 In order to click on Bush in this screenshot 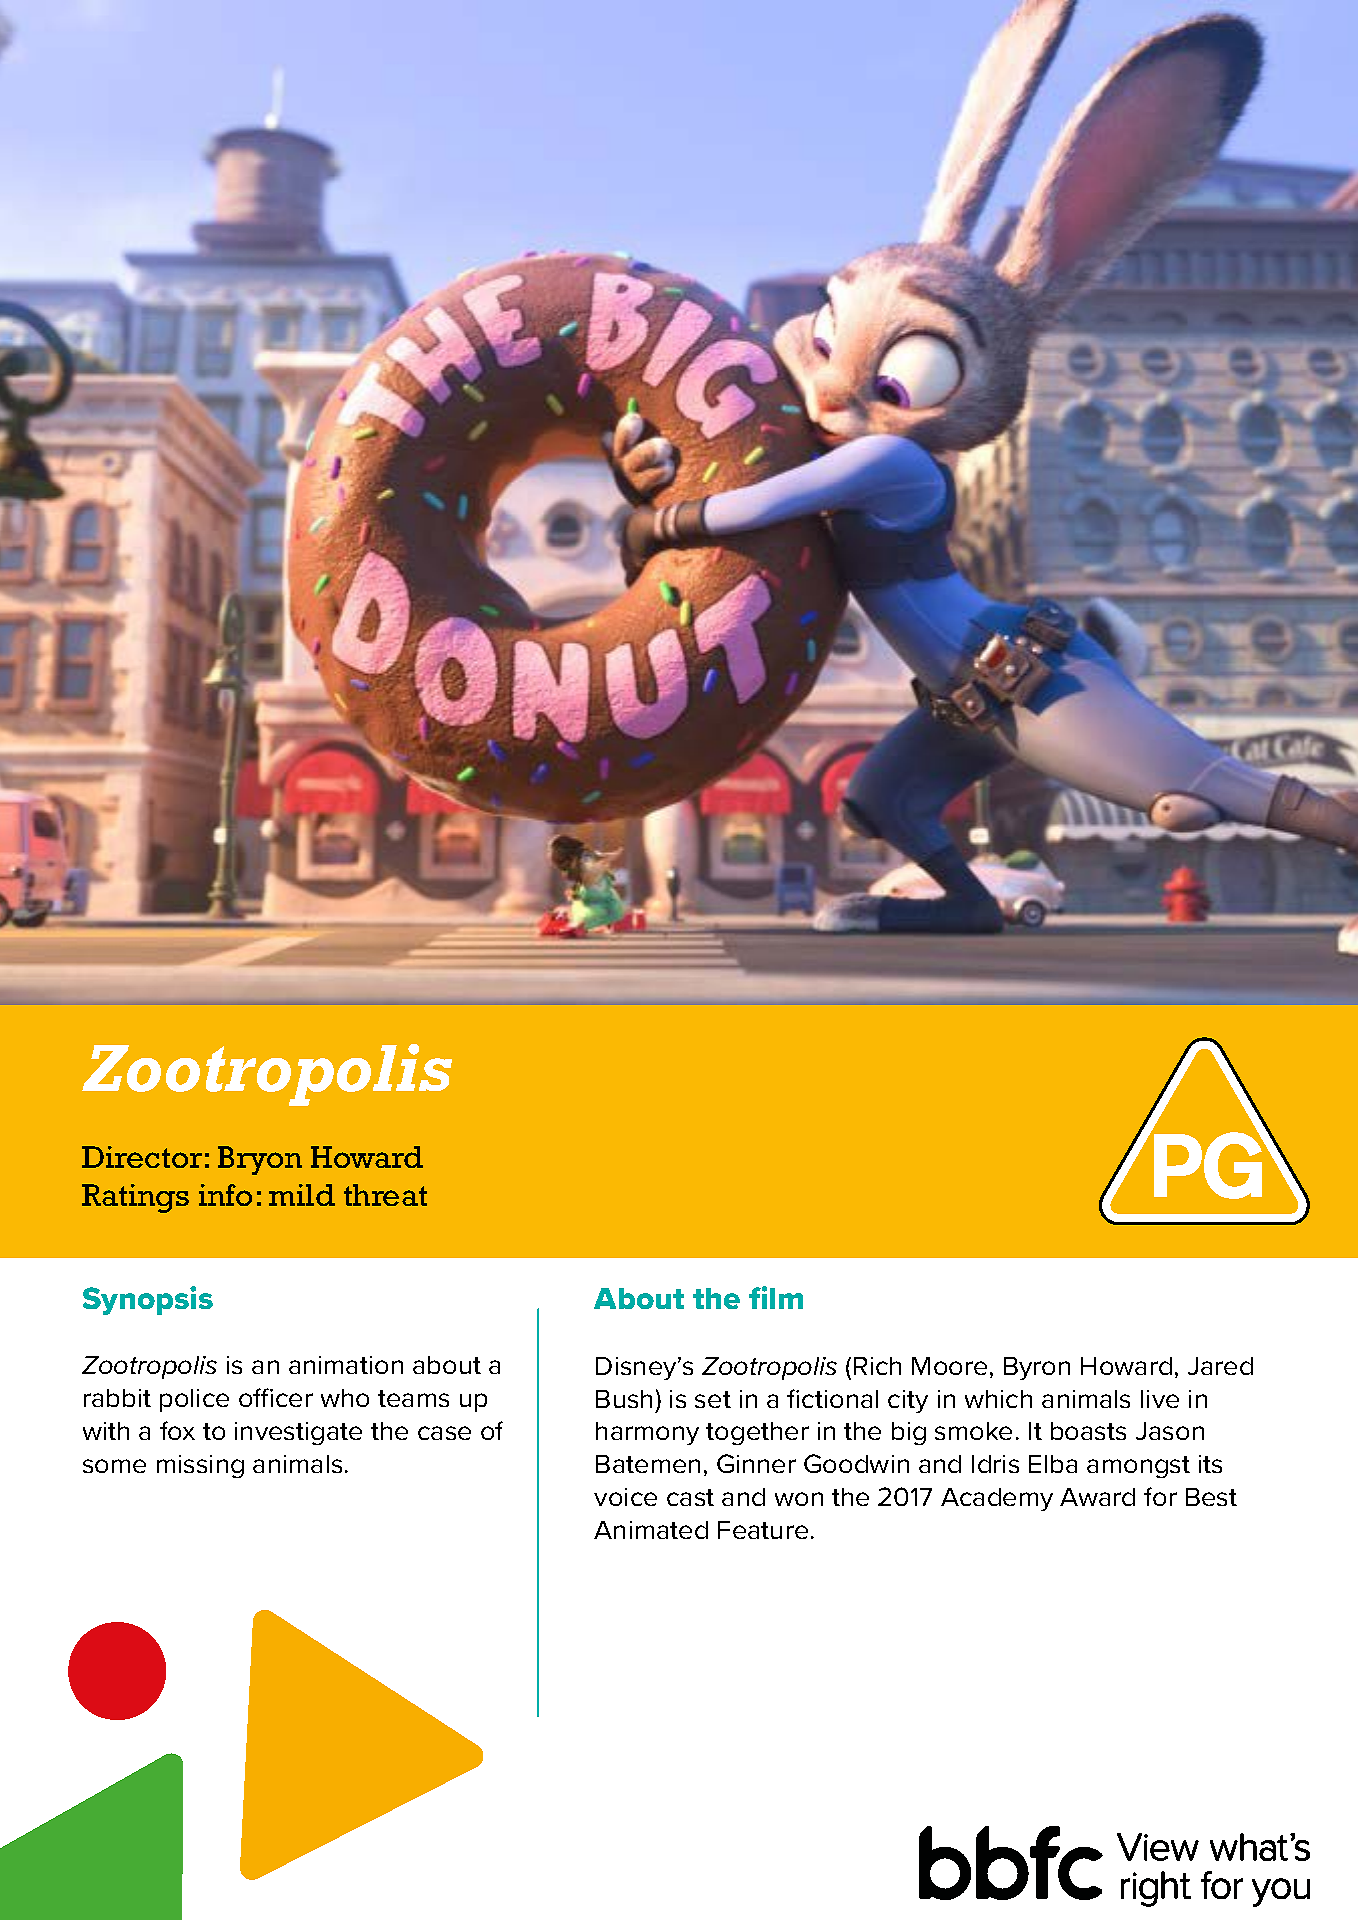, I will do `click(624, 1399)`.
